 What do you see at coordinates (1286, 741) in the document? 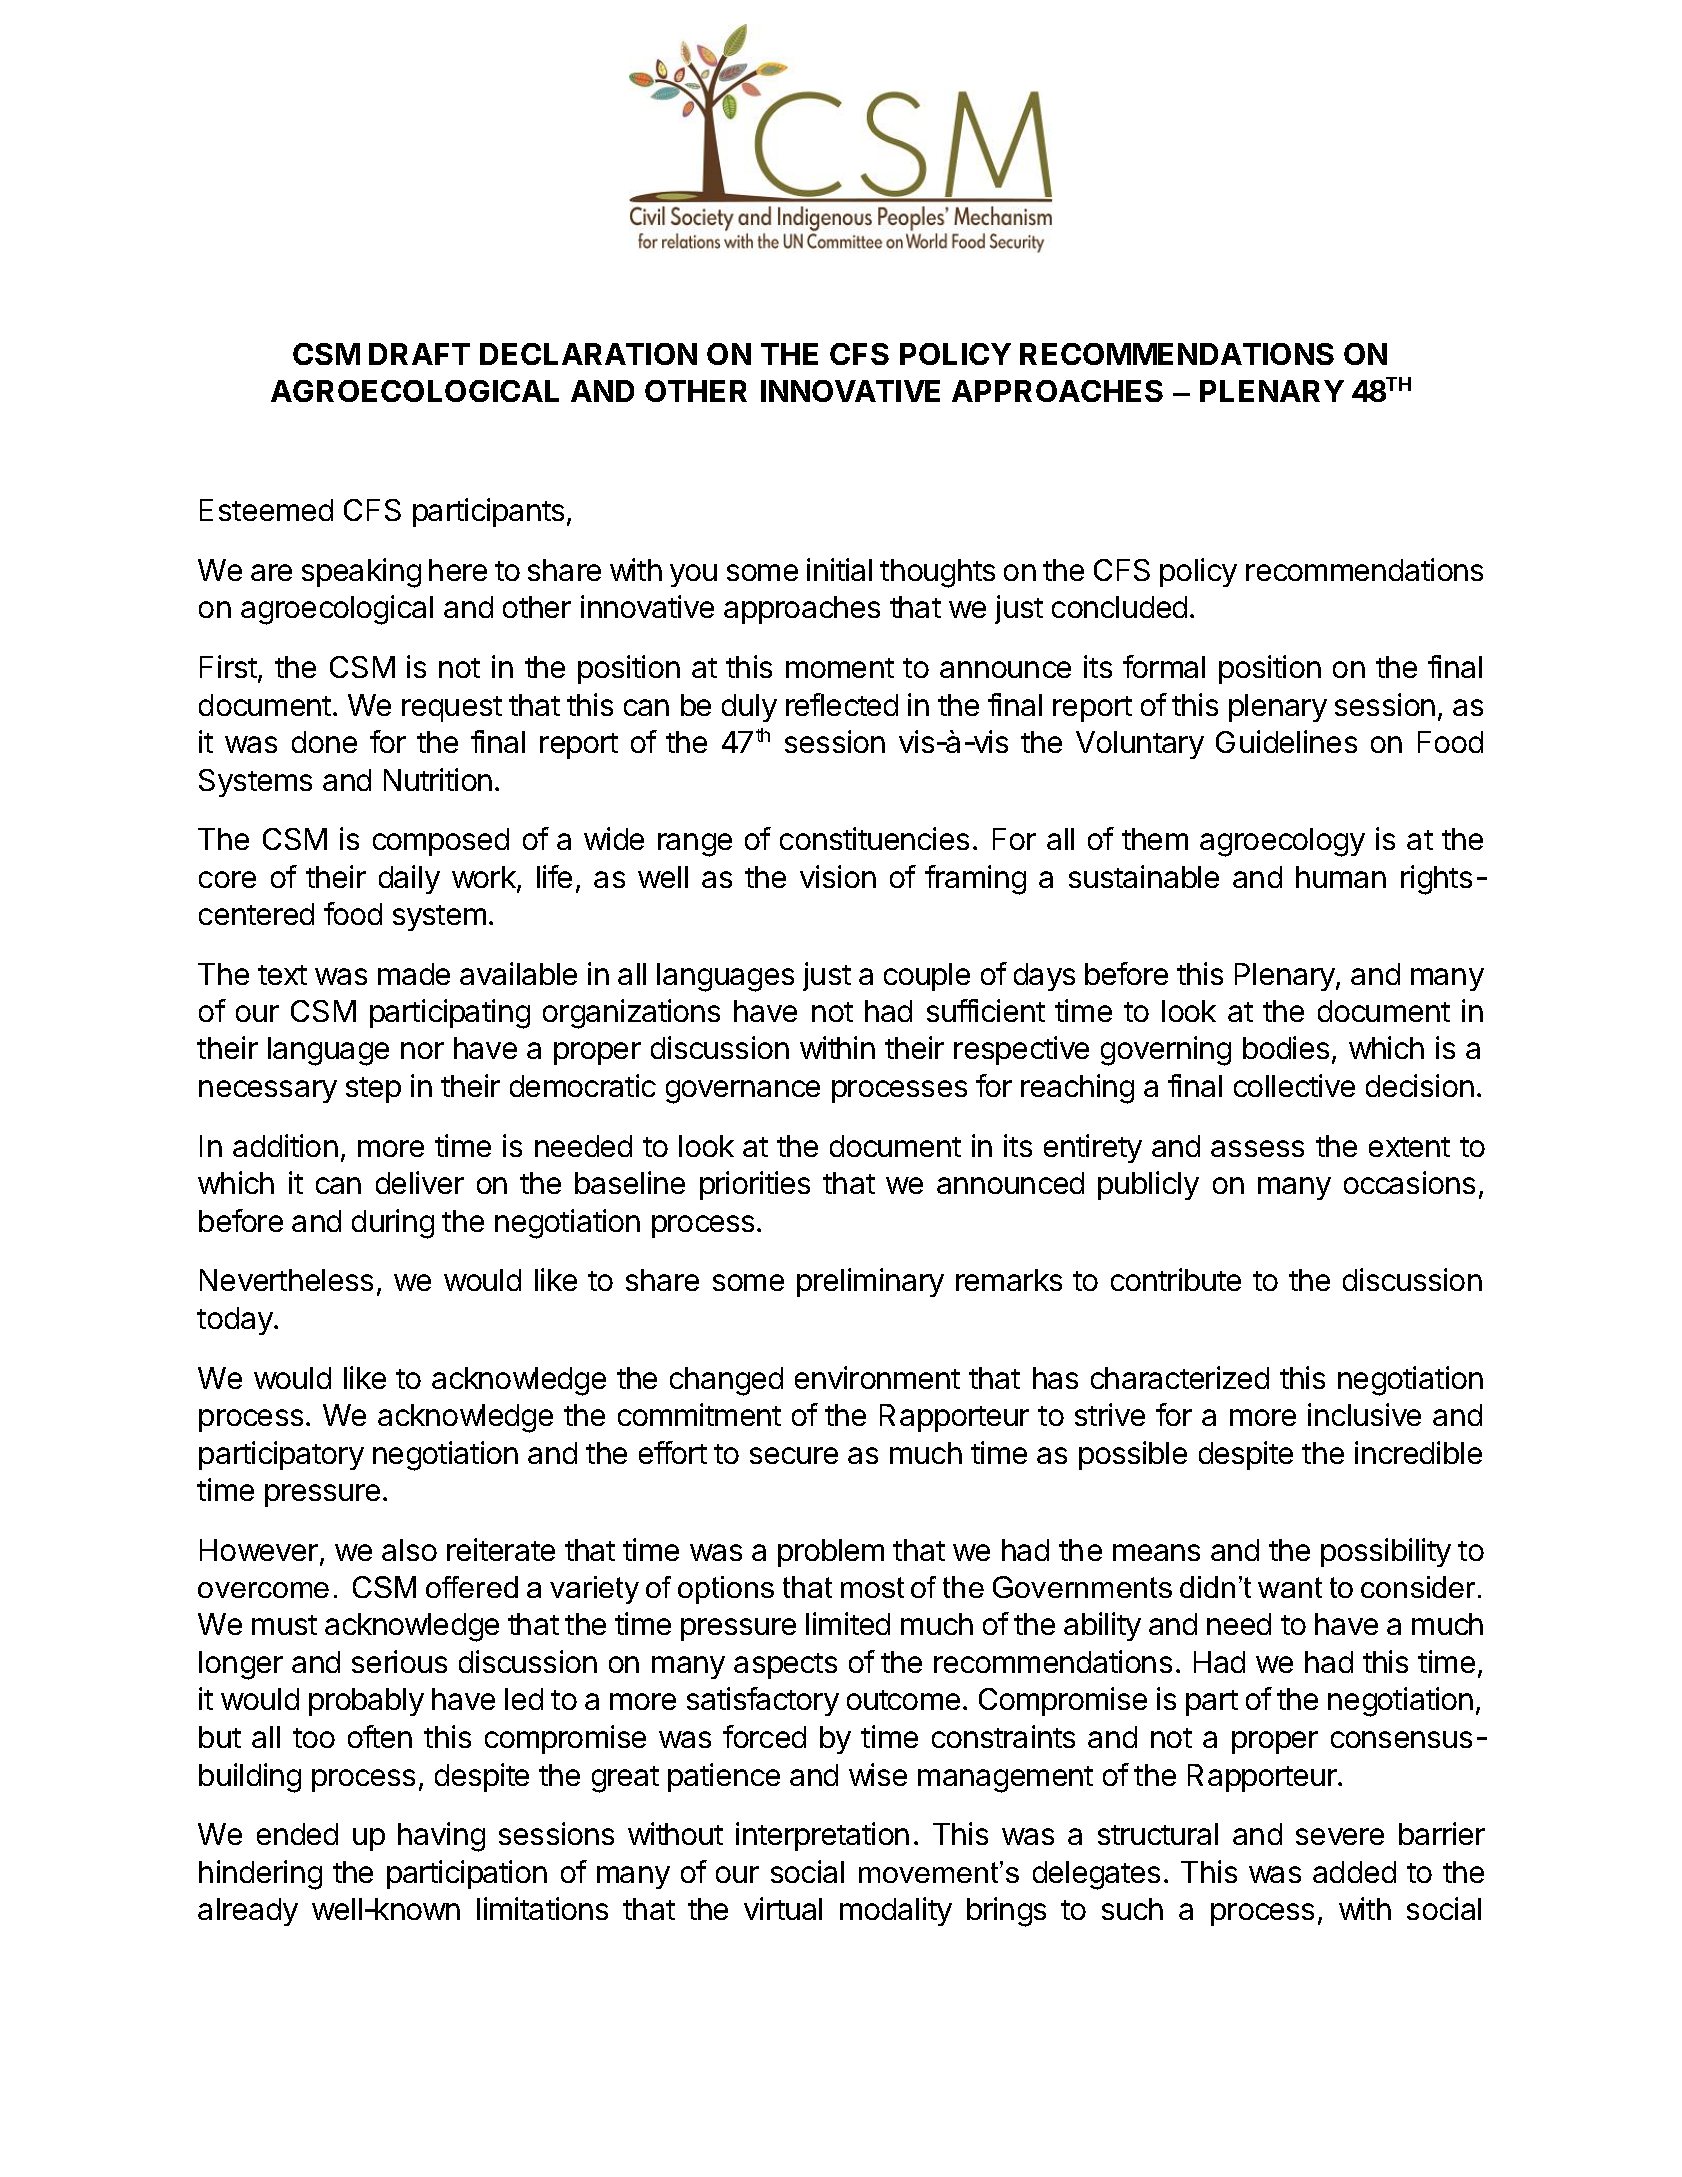
I see `Guidelines` at bounding box center [1286, 741].
